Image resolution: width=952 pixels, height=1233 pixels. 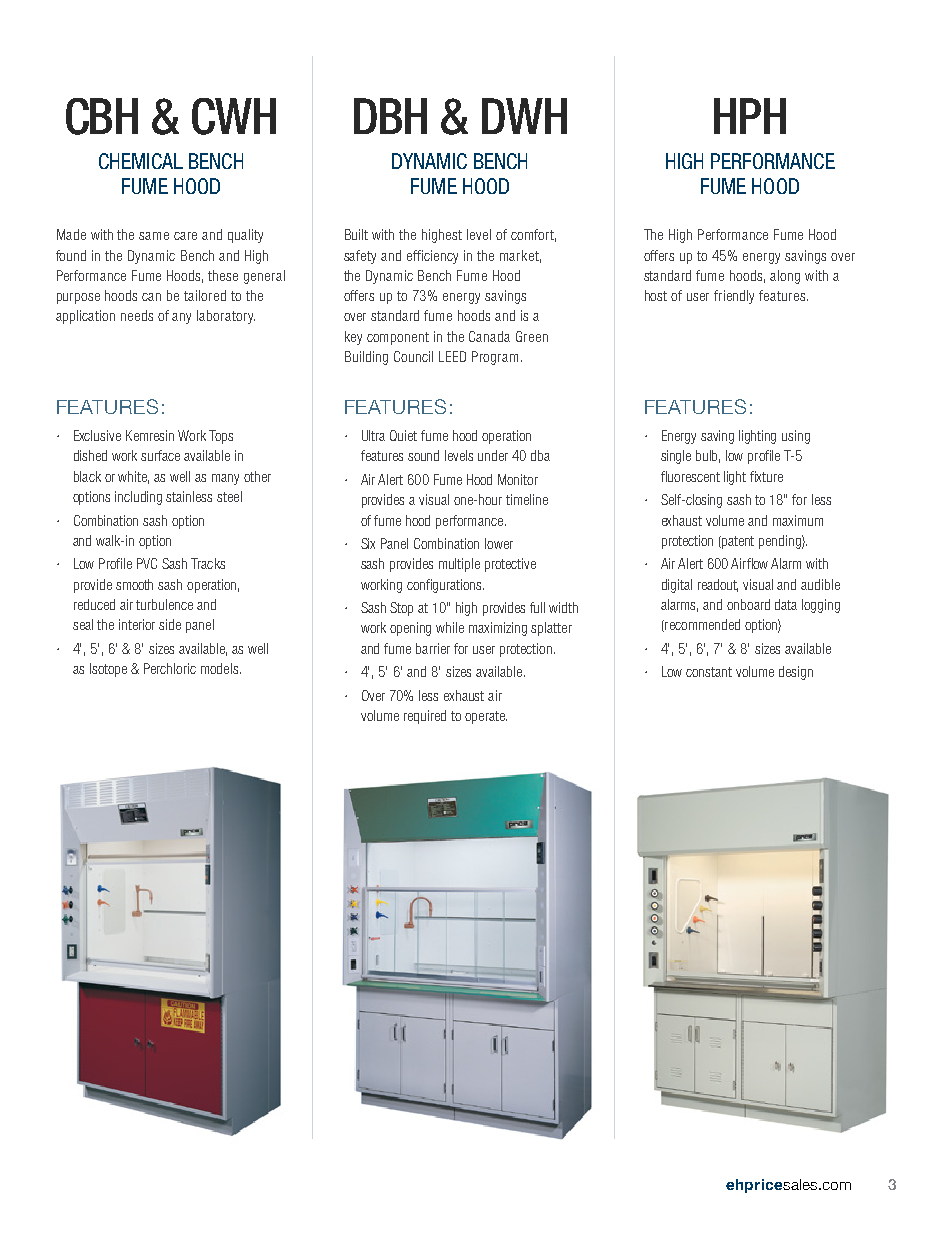 I want to click on DWH, so click(x=524, y=116).
